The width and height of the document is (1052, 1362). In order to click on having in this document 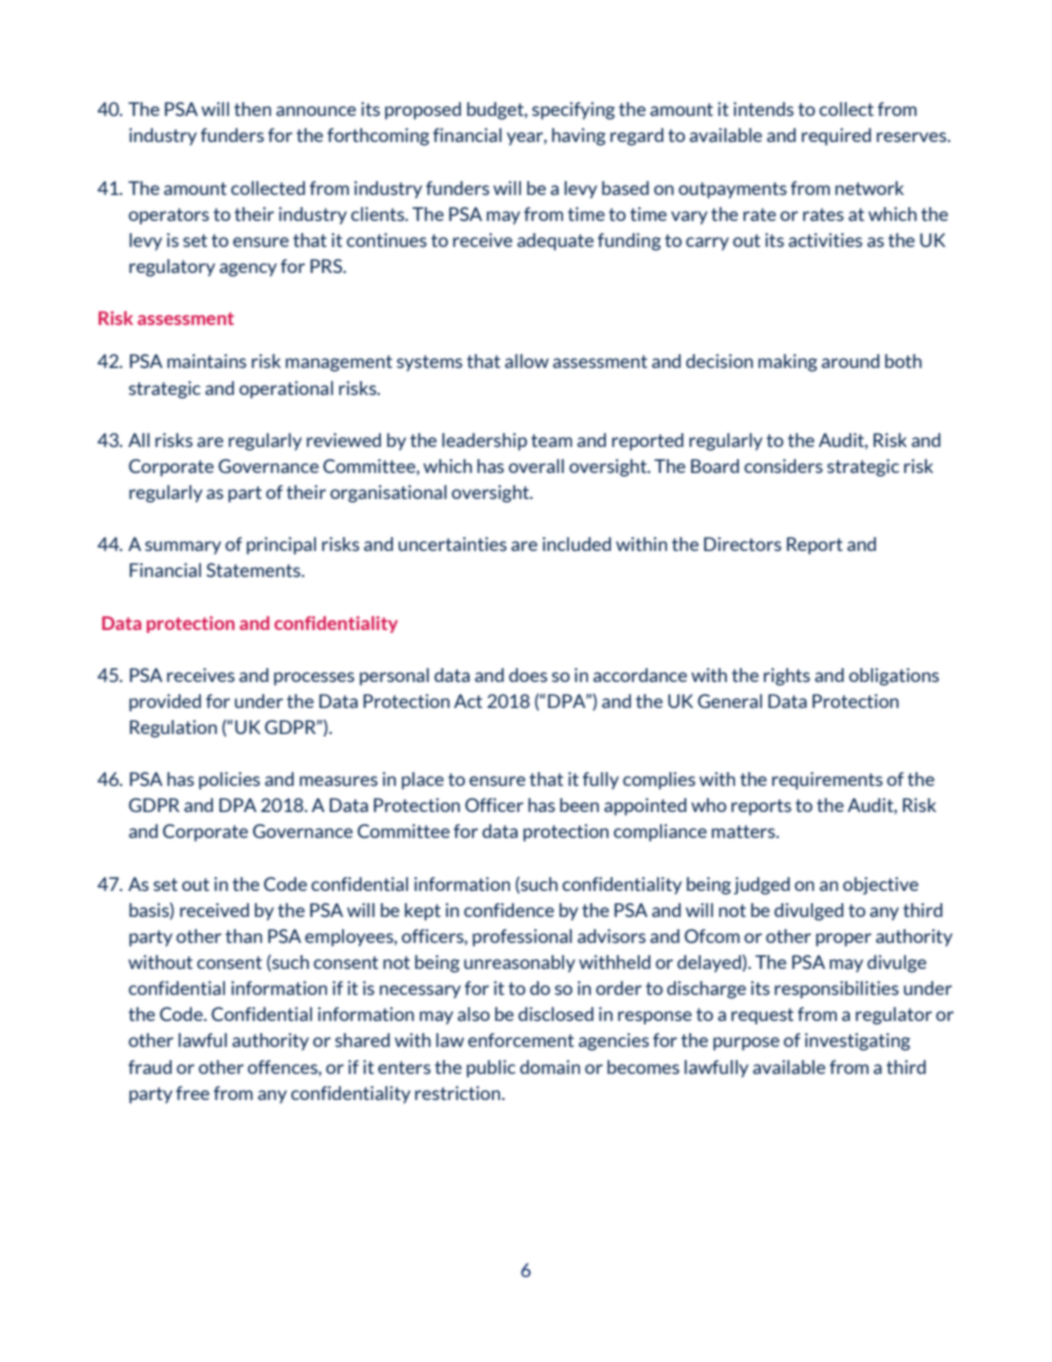, I will do `click(579, 137)`.
